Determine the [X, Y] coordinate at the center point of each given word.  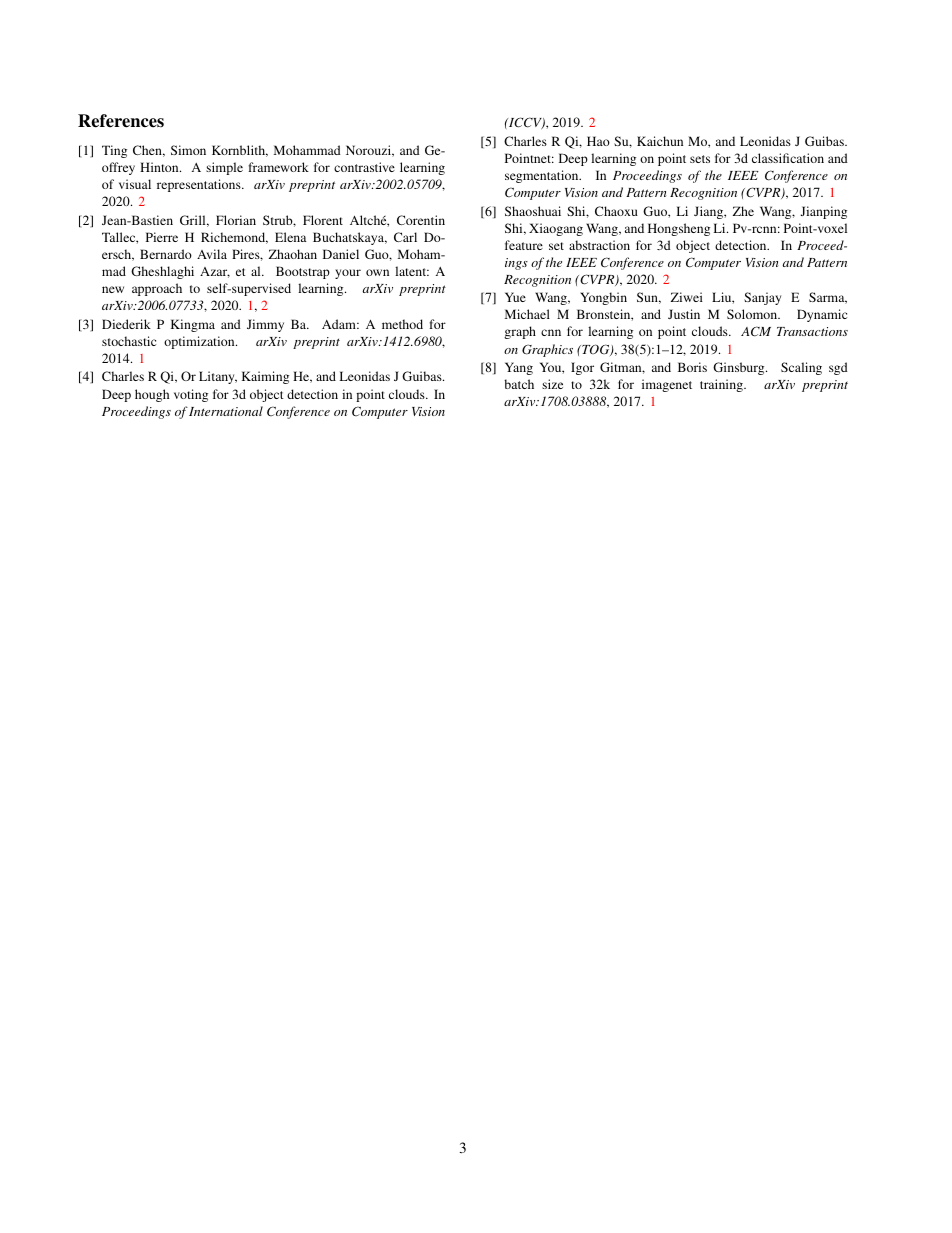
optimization [200, 342]
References [121, 121]
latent [412, 271]
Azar [215, 272]
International [226, 411]
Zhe [743, 211]
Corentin [421, 220]
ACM [756, 331]
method [402, 324]
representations [200, 185]
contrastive [364, 167]
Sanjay [762, 298]
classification [788, 158]
